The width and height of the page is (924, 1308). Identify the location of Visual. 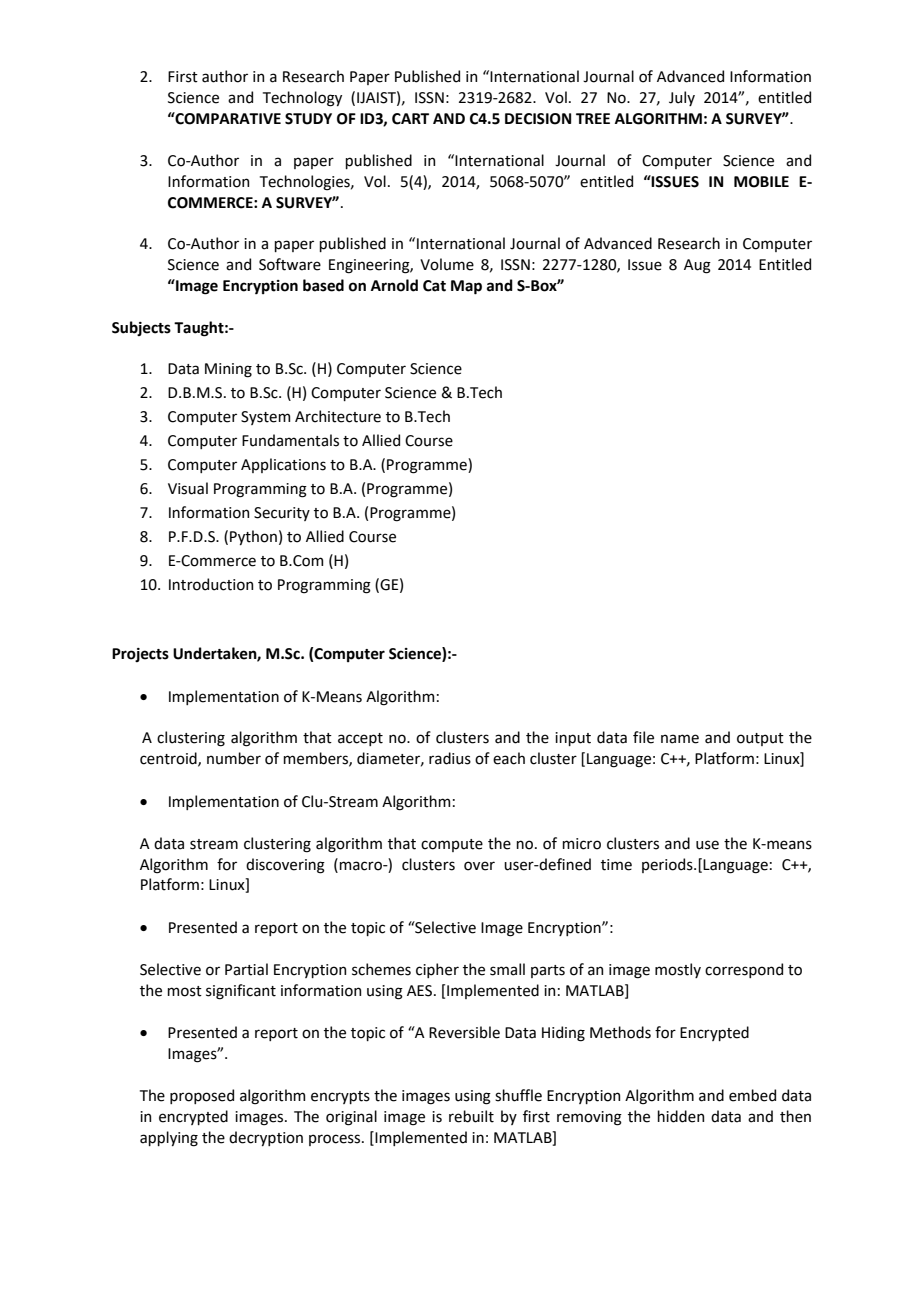
(188, 488).
